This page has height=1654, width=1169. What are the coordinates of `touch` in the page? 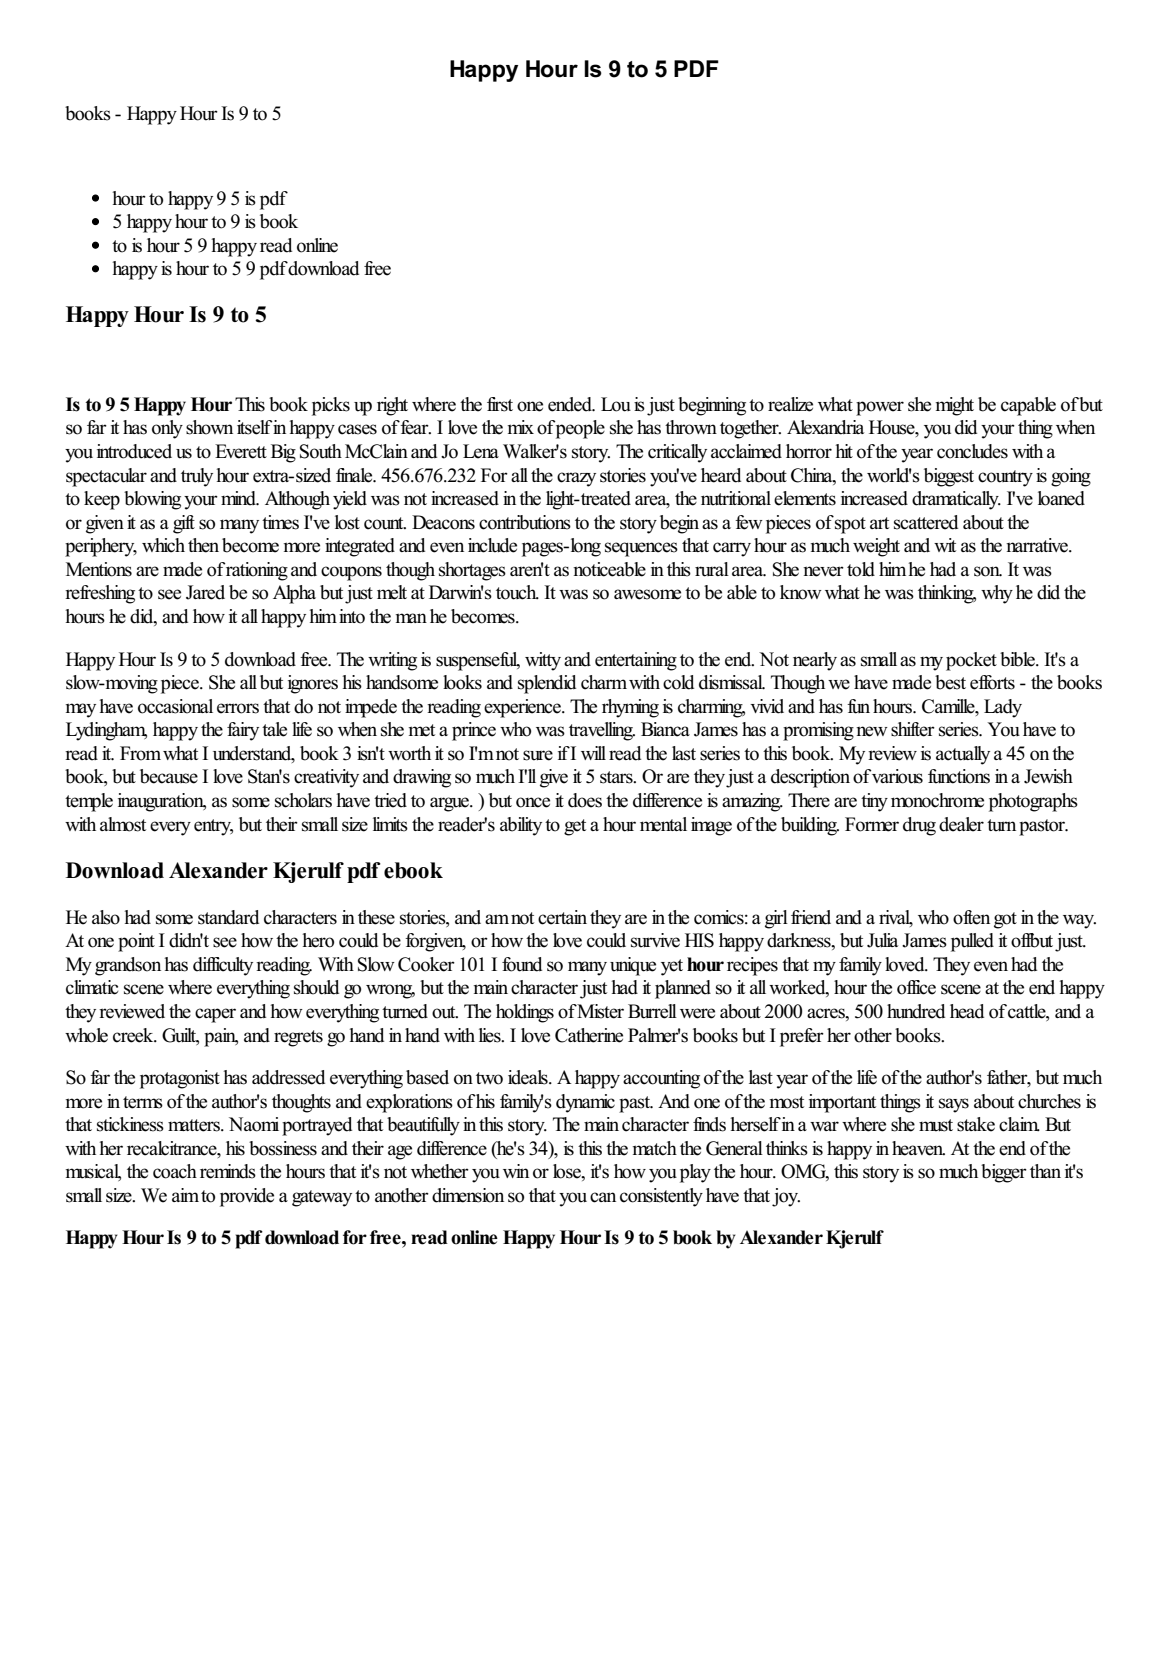 It's located at (517, 592).
